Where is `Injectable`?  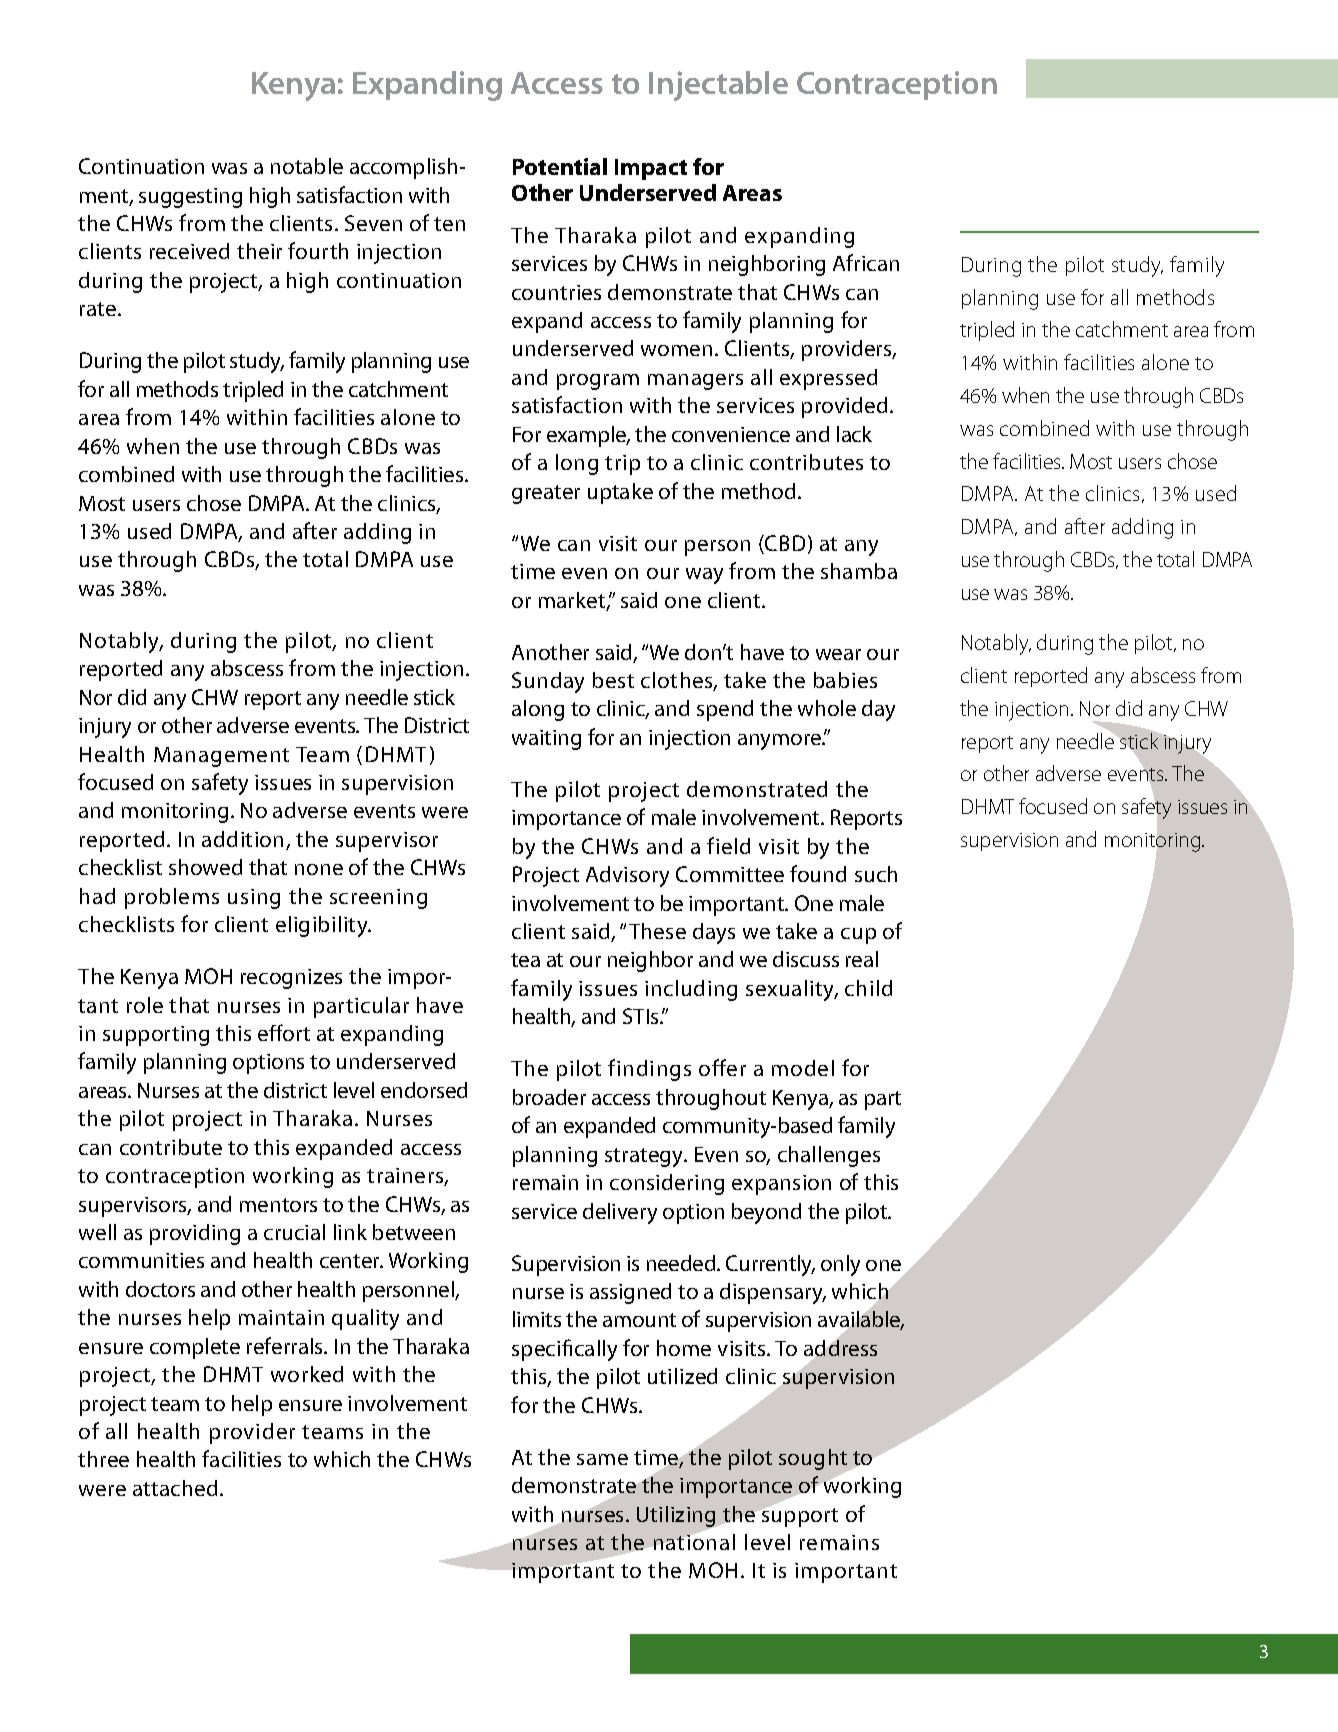
Injectable is located at coordinates (718, 86).
